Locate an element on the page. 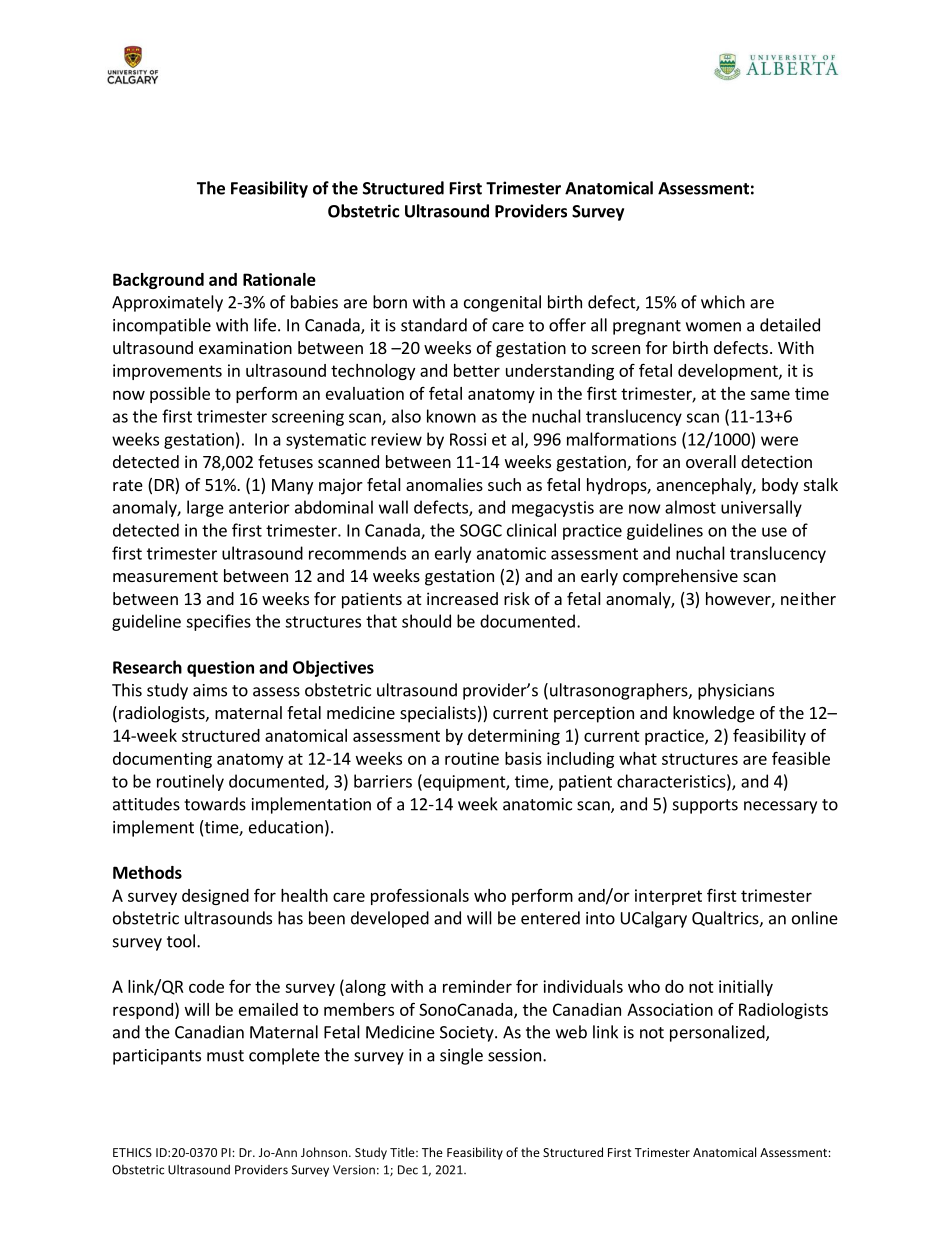  personalized is located at coordinates (718, 1033).
